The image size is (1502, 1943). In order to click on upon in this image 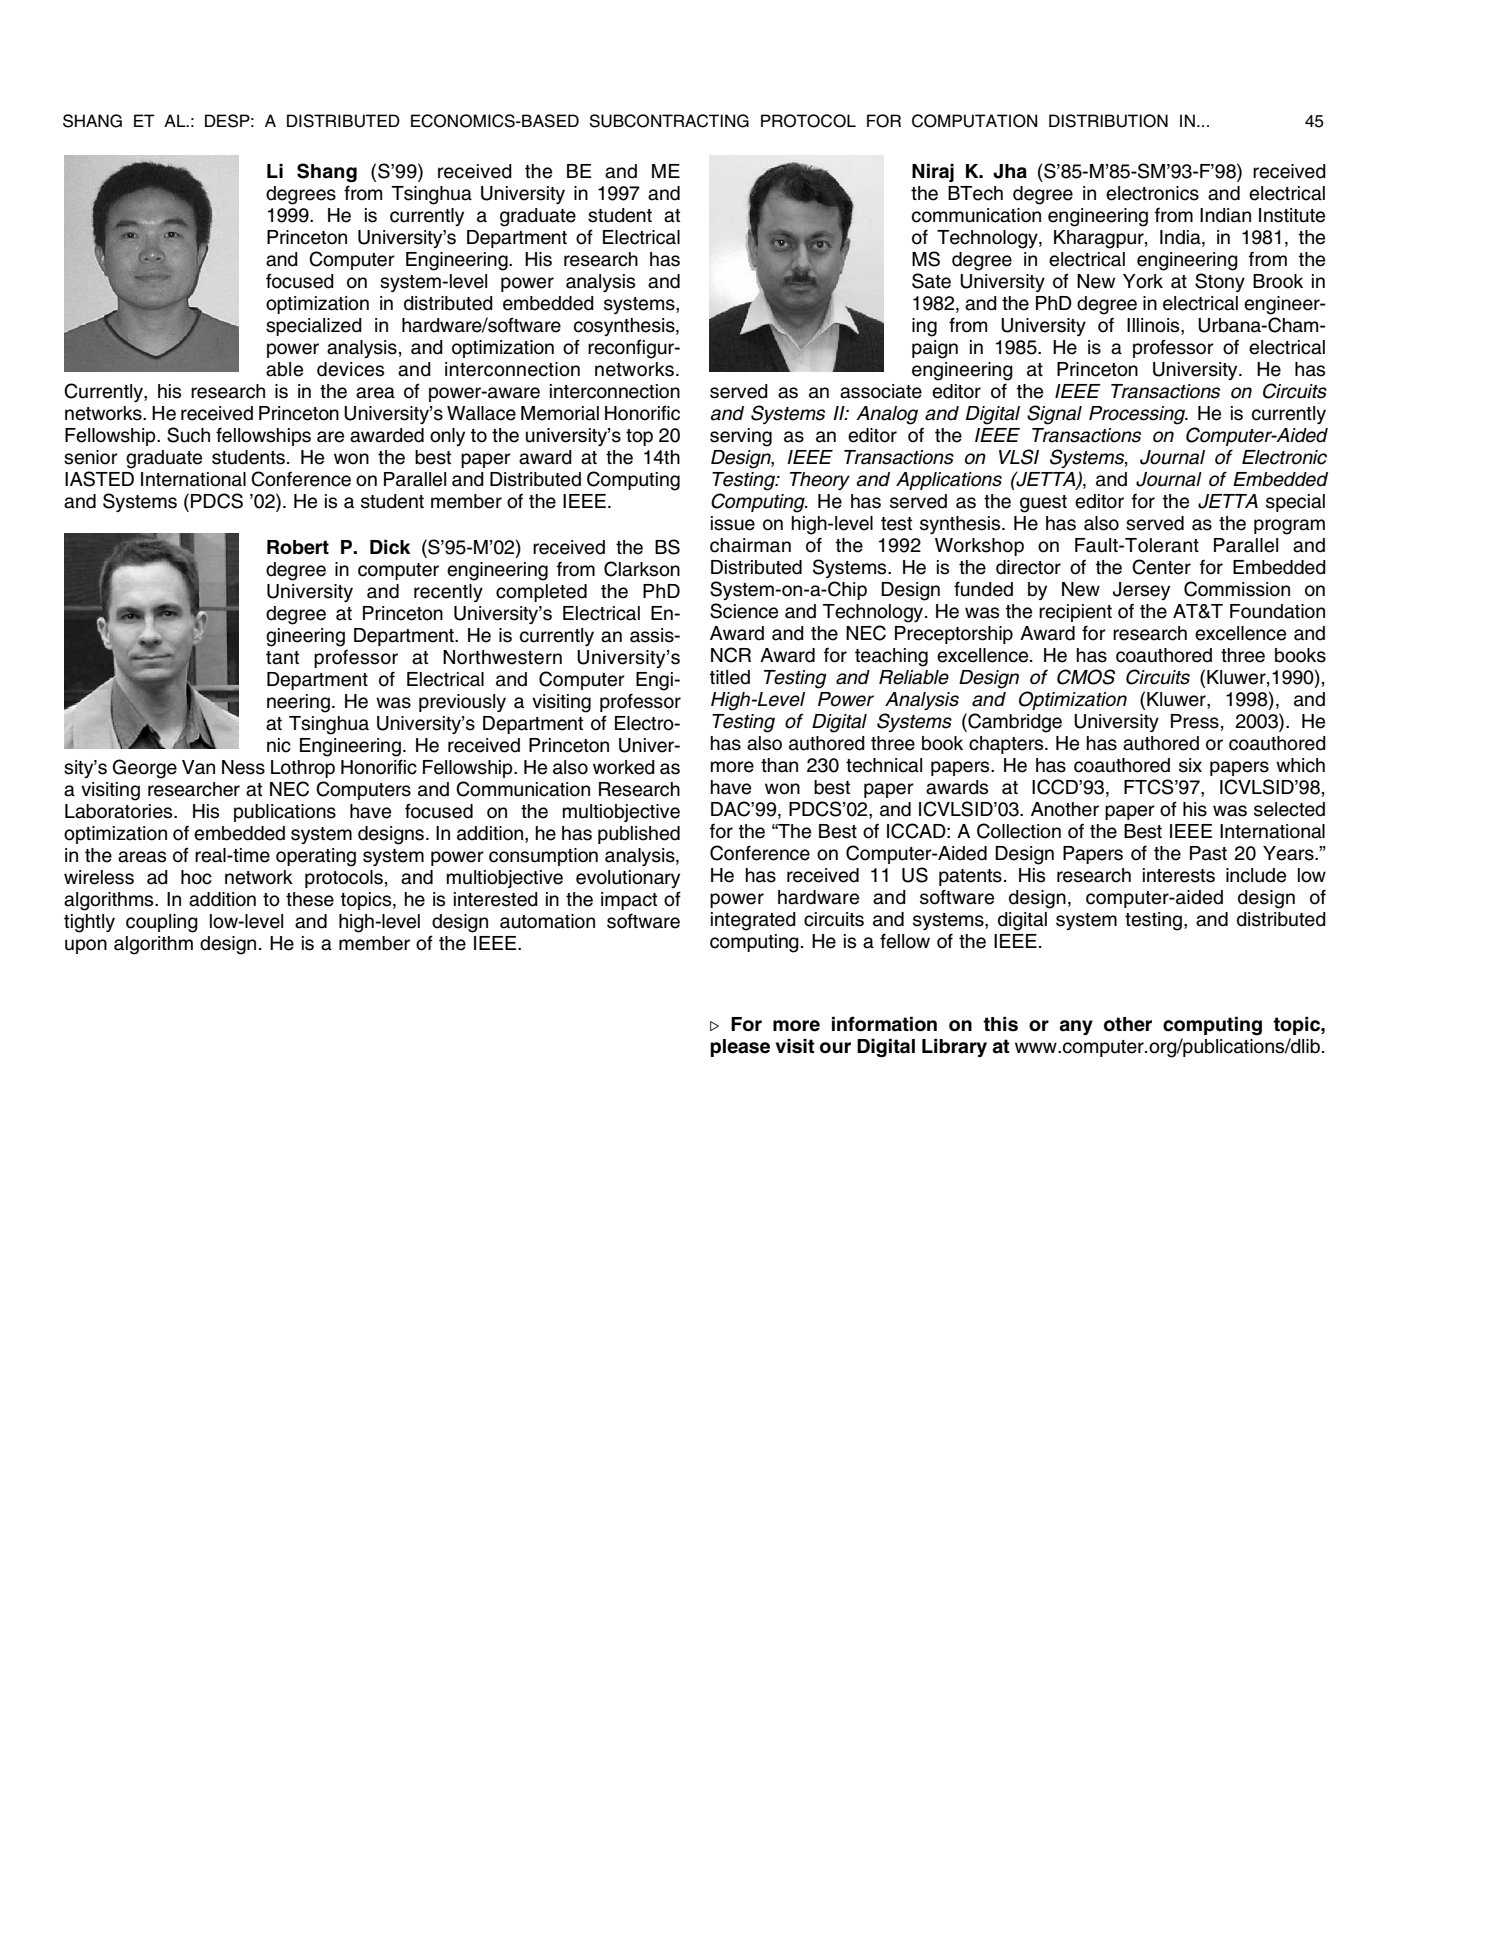, I will do `click(86, 946)`.
